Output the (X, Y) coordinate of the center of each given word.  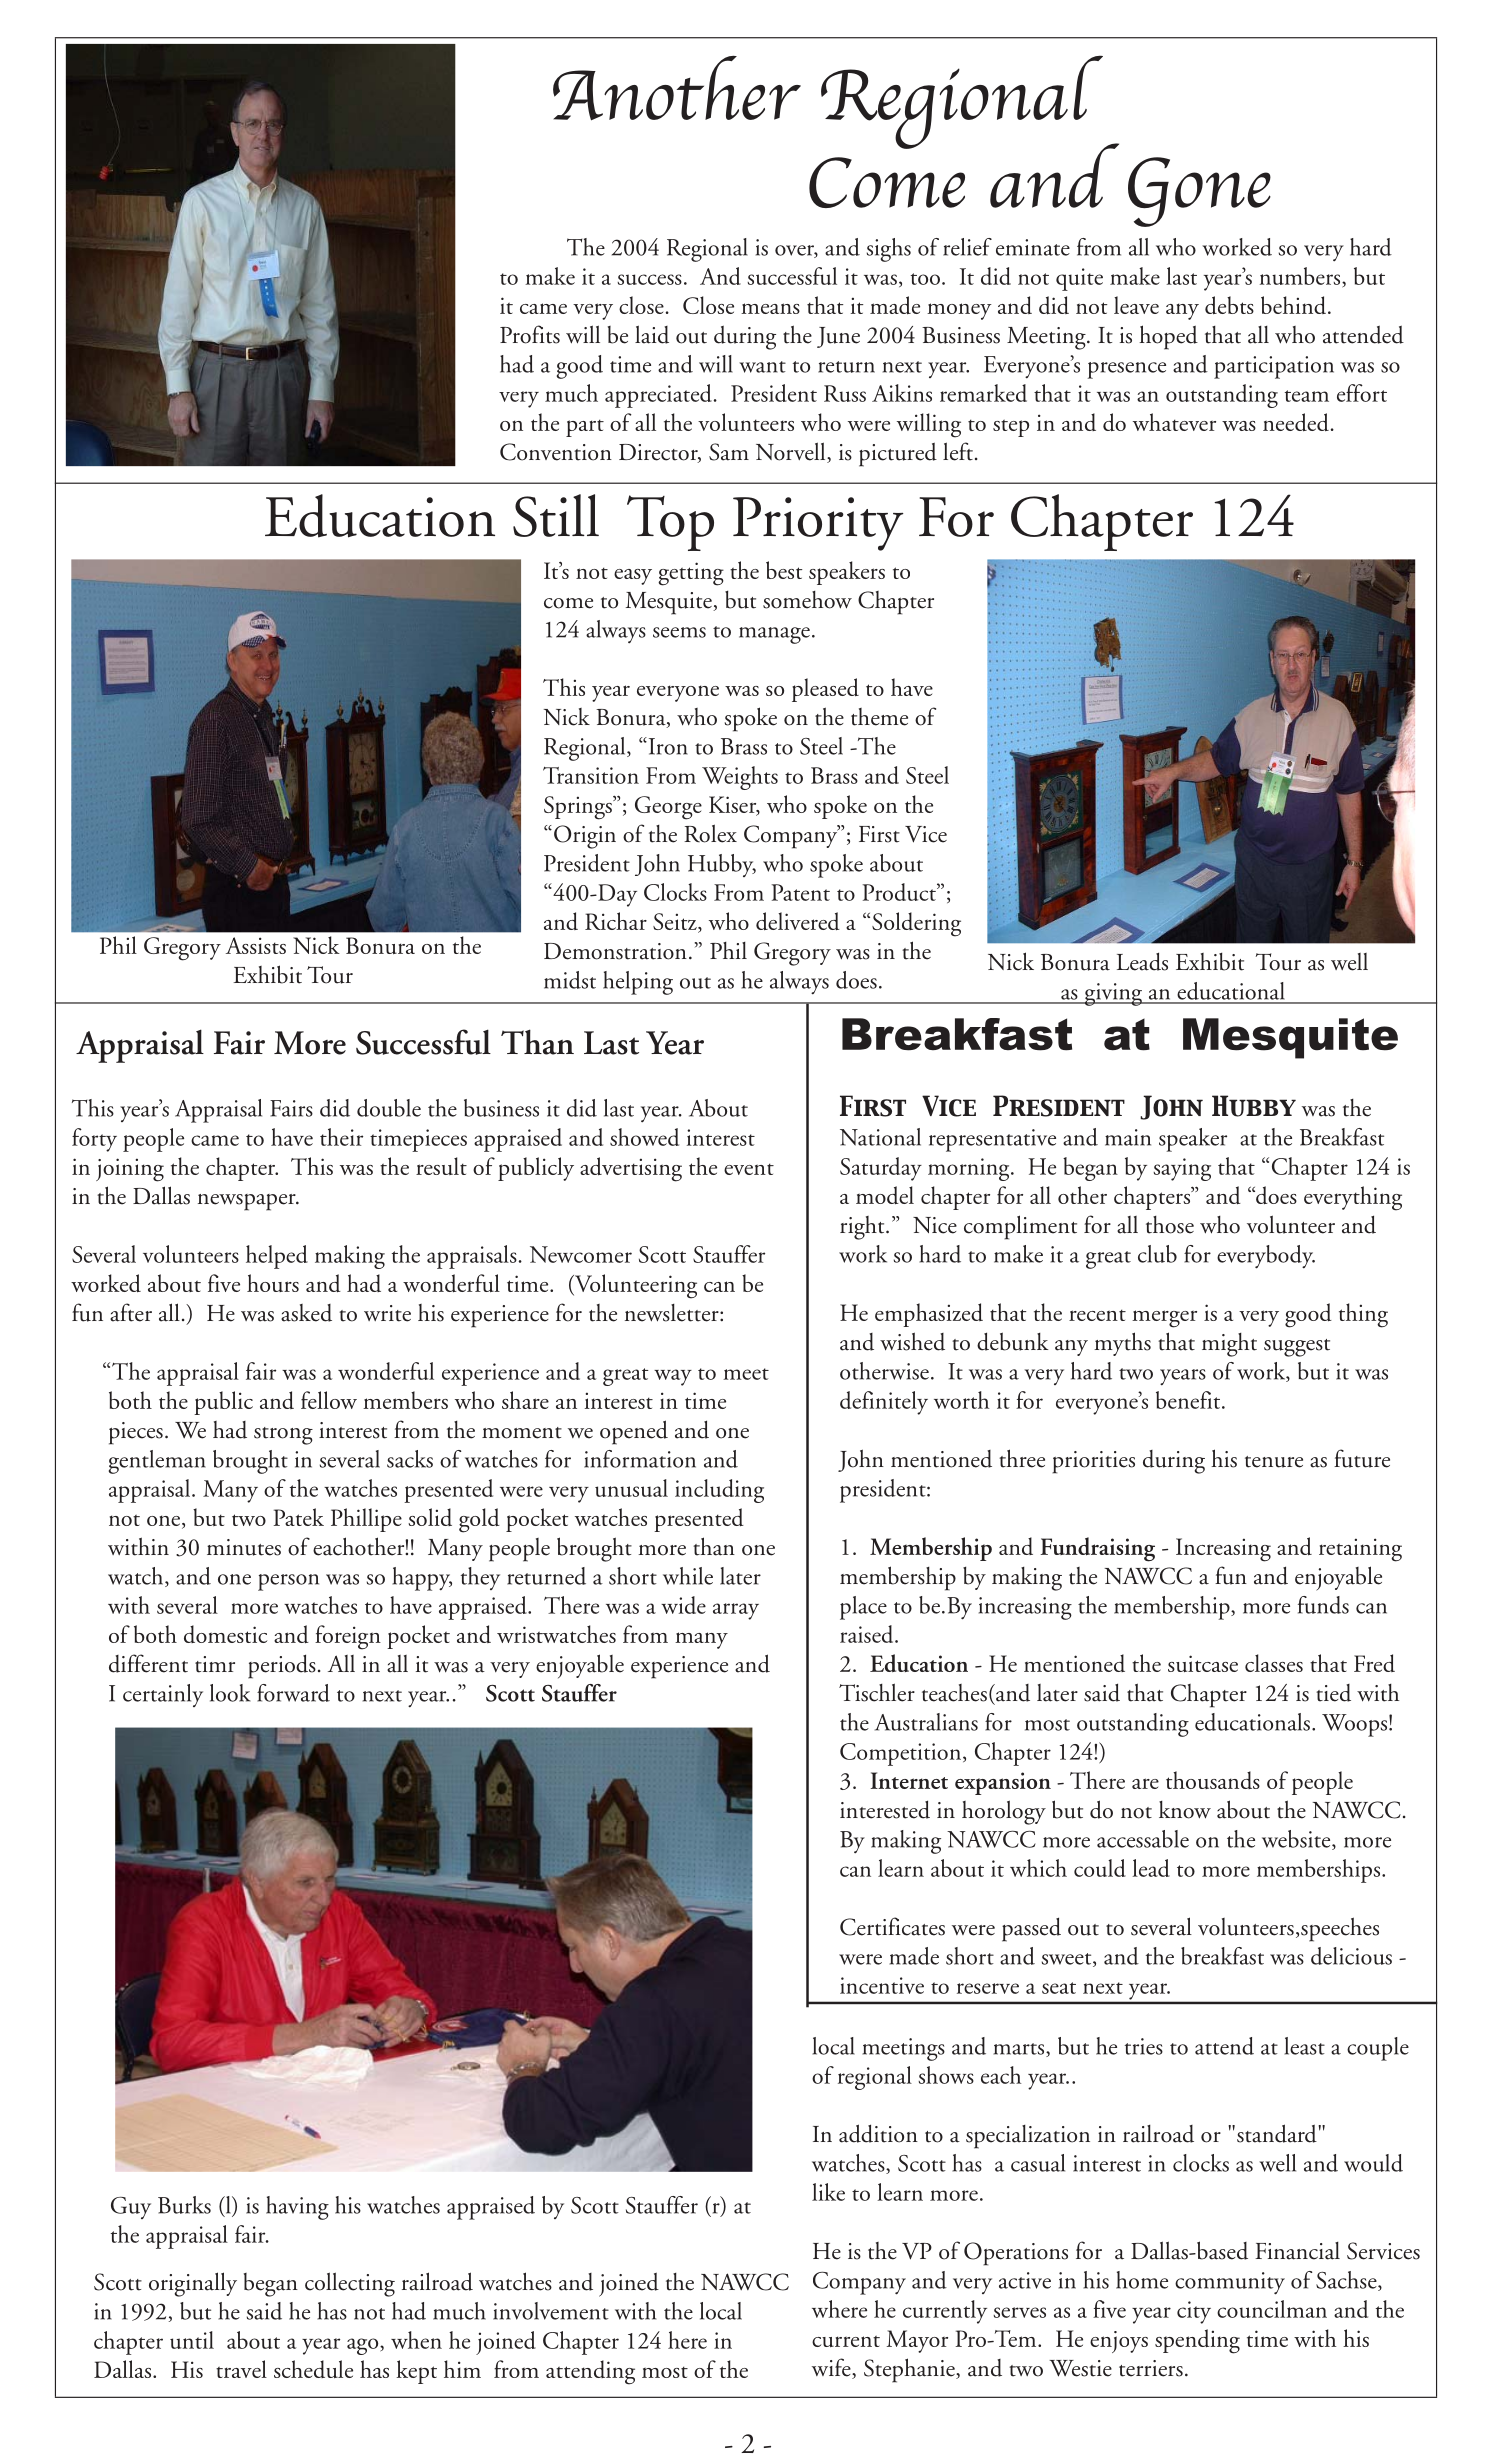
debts (1229, 305)
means (770, 308)
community (1230, 2283)
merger (1164, 1319)
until (192, 2340)
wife (832, 2368)
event (749, 1169)
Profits (530, 334)
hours (273, 1283)
